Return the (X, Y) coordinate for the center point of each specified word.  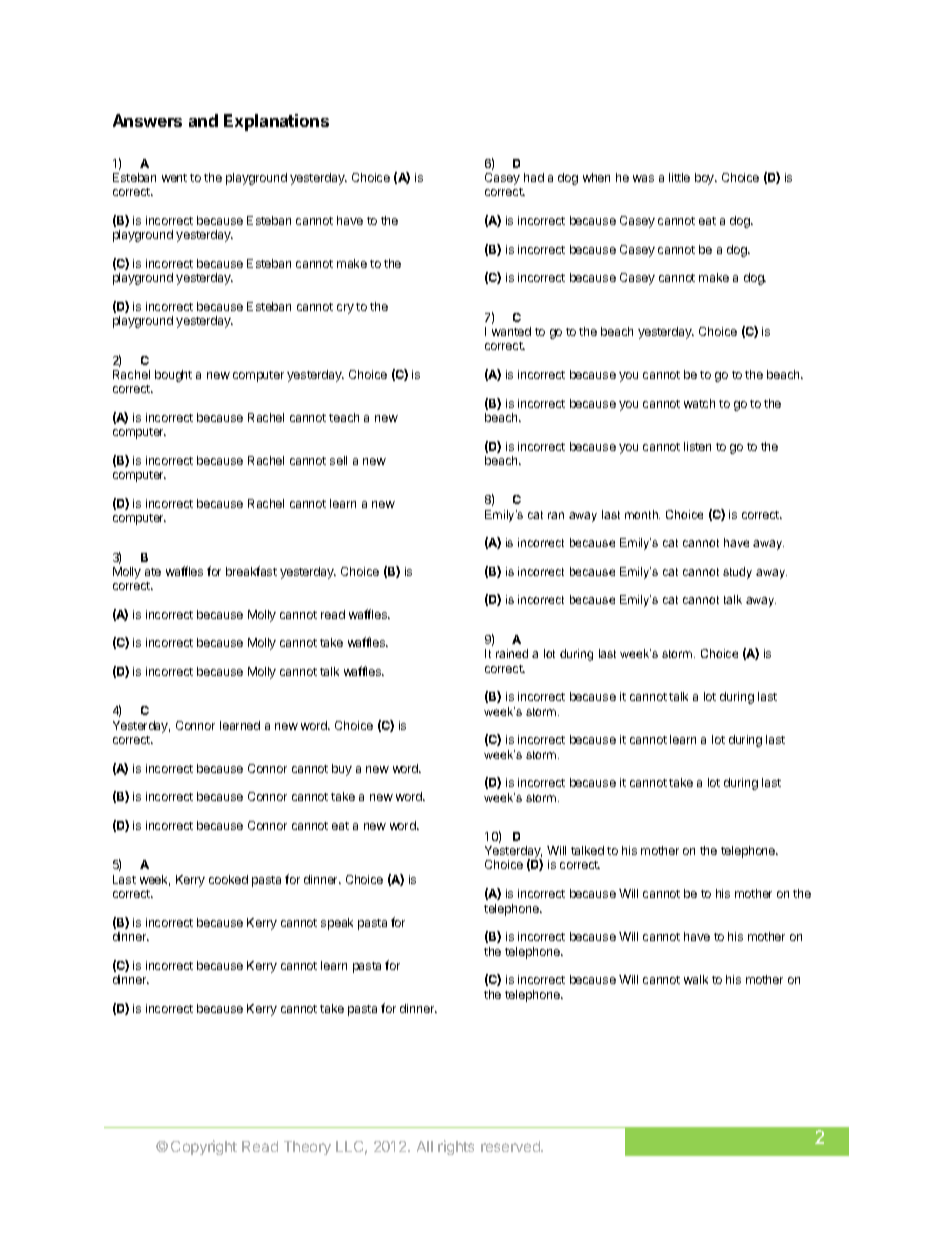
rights (456, 1147)
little (679, 177)
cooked (228, 879)
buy (342, 770)
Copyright (204, 1147)
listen (697, 446)
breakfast (251, 571)
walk (696, 979)
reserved (511, 1146)
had (534, 177)
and (203, 120)
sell (338, 460)
